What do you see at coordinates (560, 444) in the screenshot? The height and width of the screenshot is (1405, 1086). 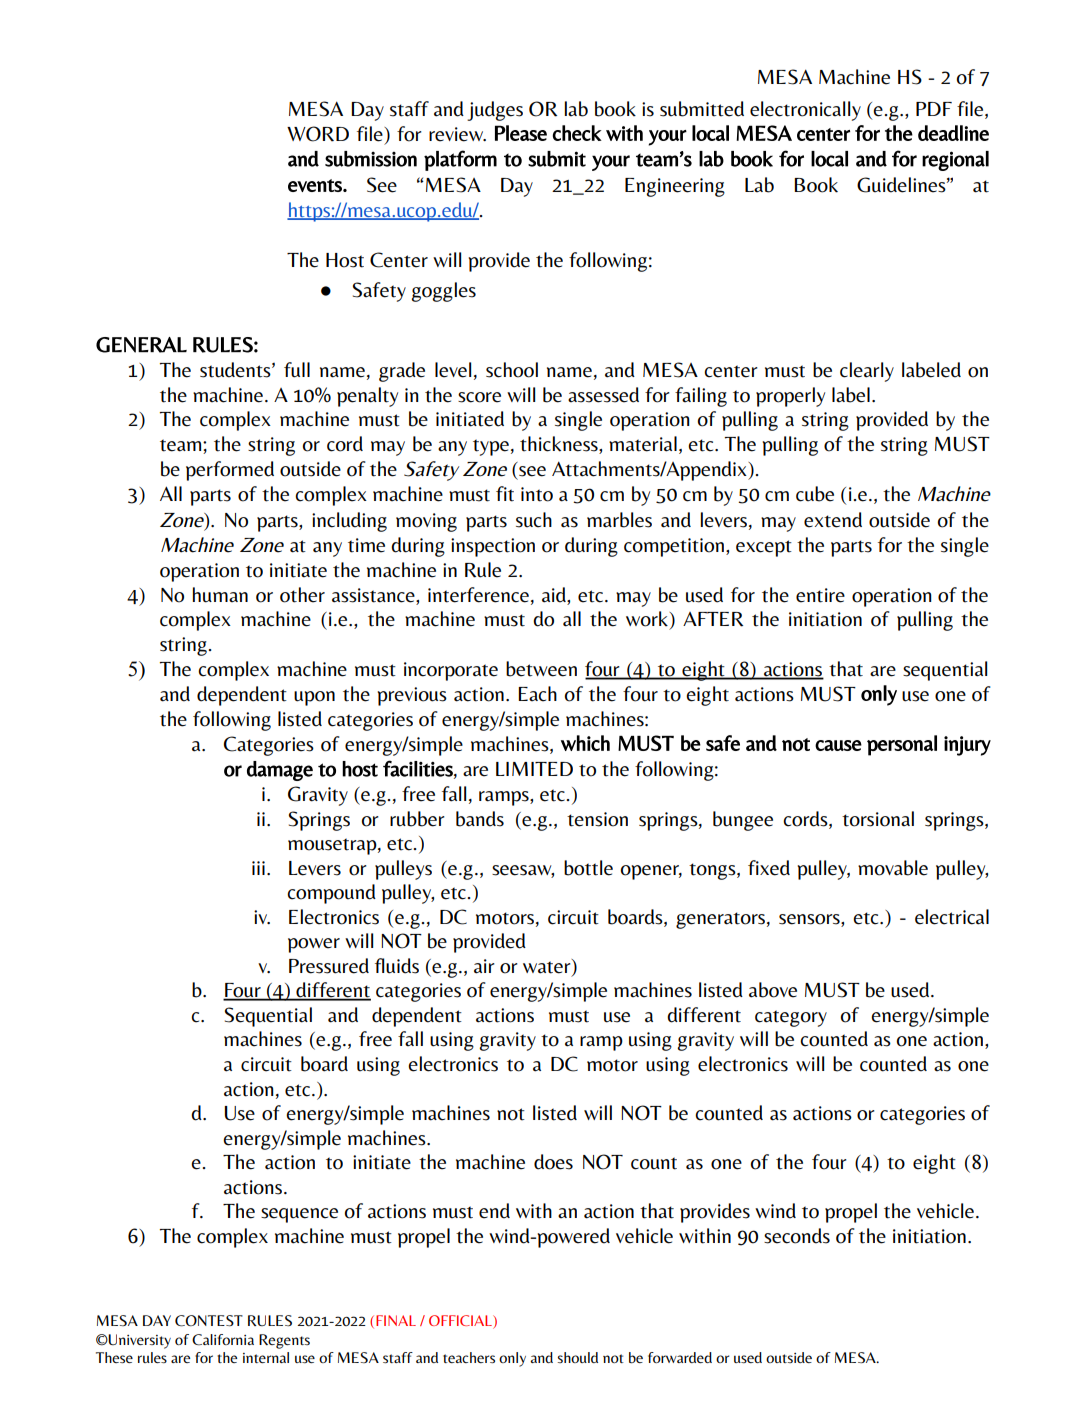 I see `thickness` at bounding box center [560, 444].
